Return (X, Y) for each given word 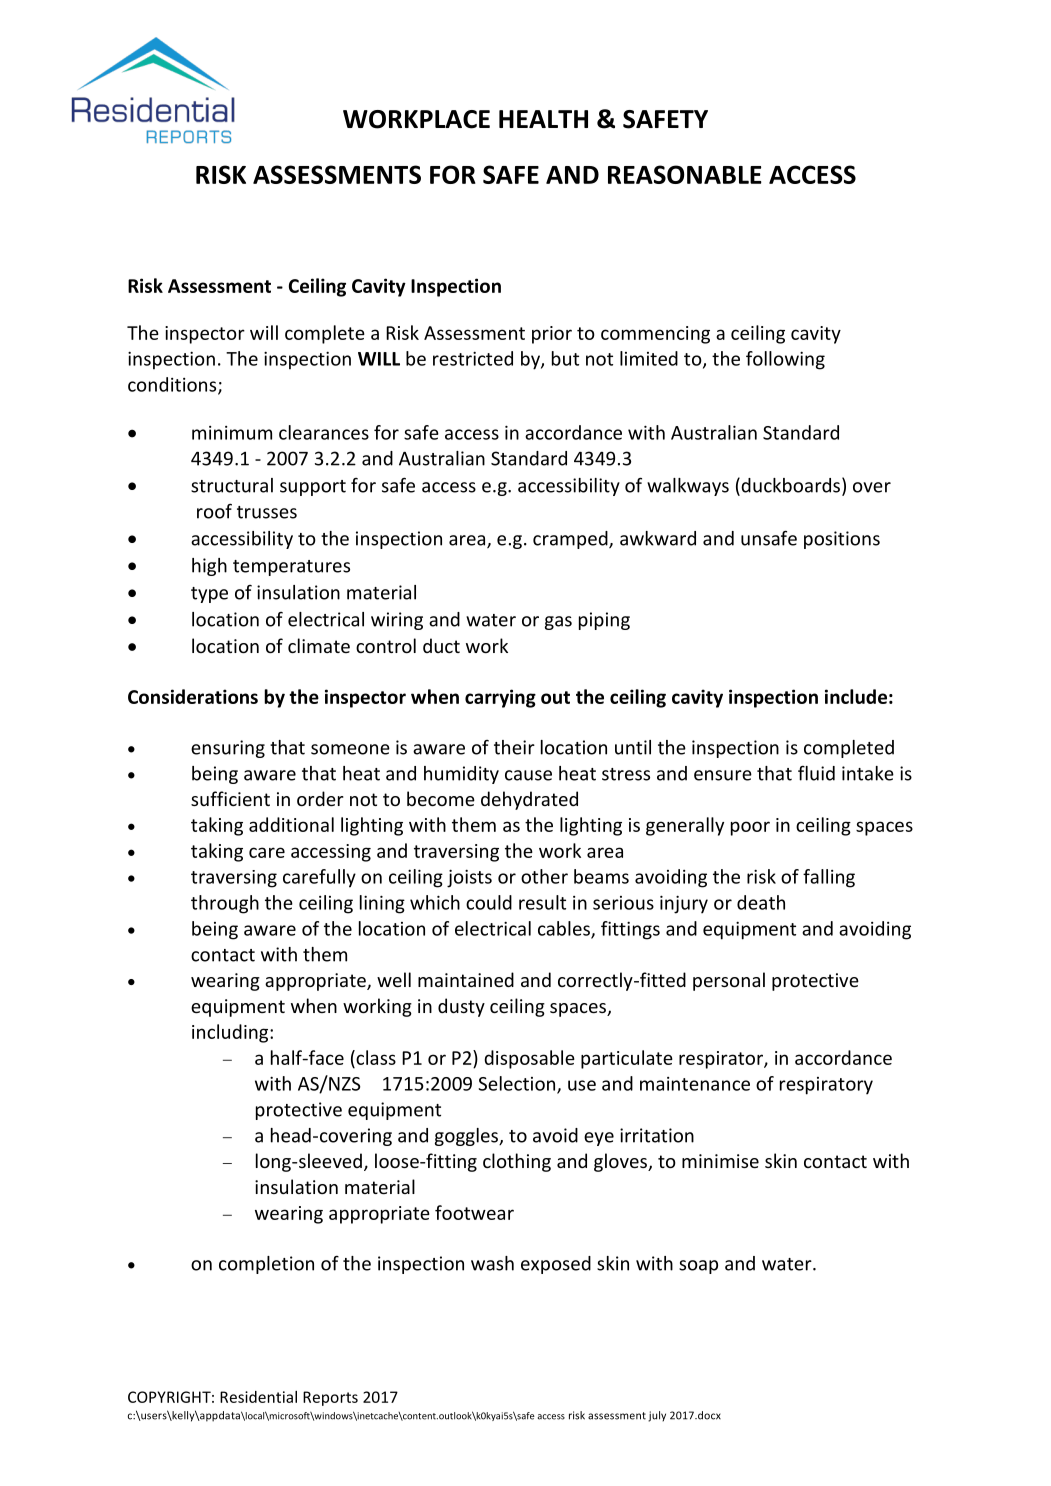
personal (729, 981)
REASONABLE (685, 174)
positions (842, 540)
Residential (258, 1397)
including (231, 1033)
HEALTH (543, 119)
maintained (466, 979)
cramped (571, 540)
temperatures (291, 568)
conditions (173, 385)
